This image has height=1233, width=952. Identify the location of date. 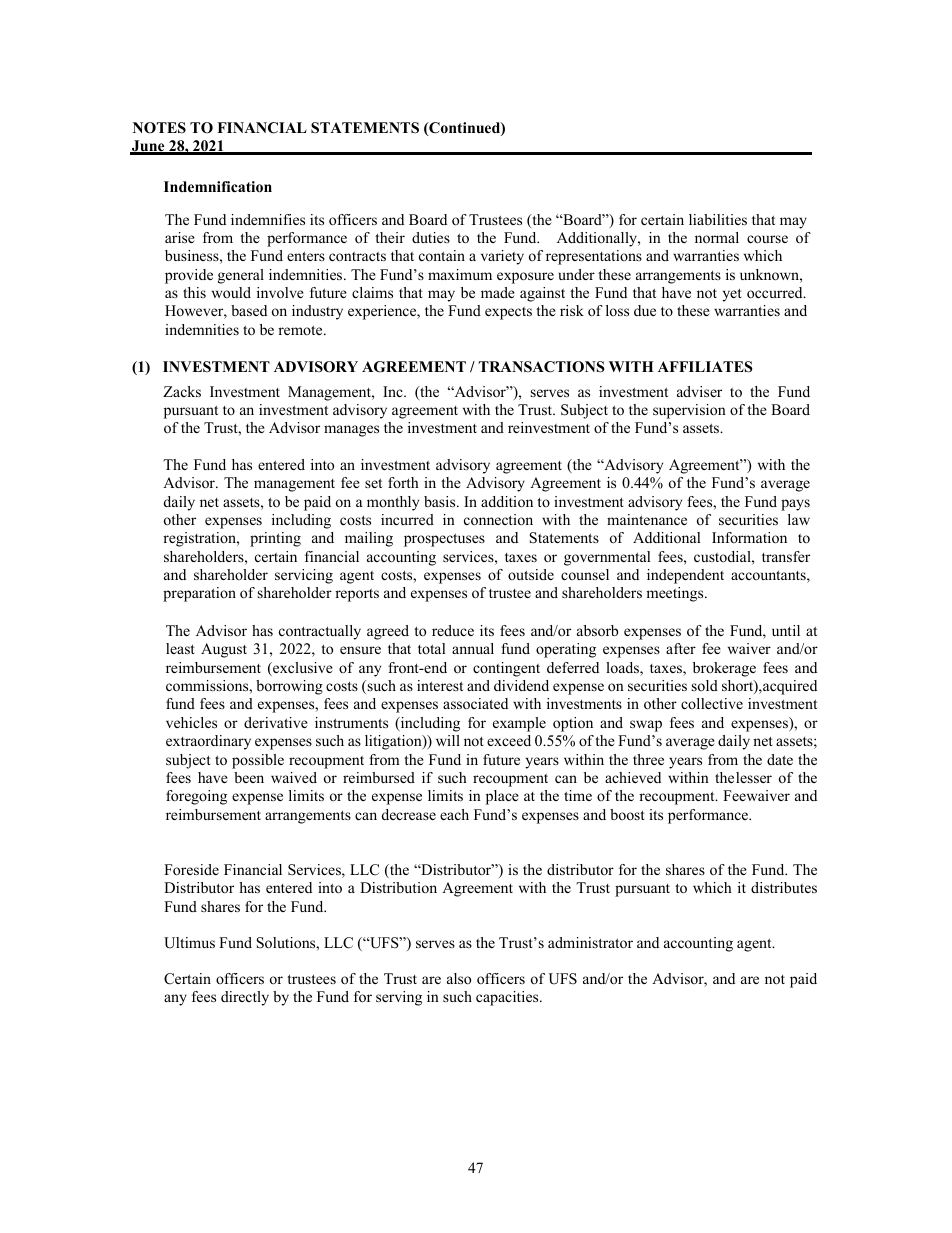
(780, 759).
